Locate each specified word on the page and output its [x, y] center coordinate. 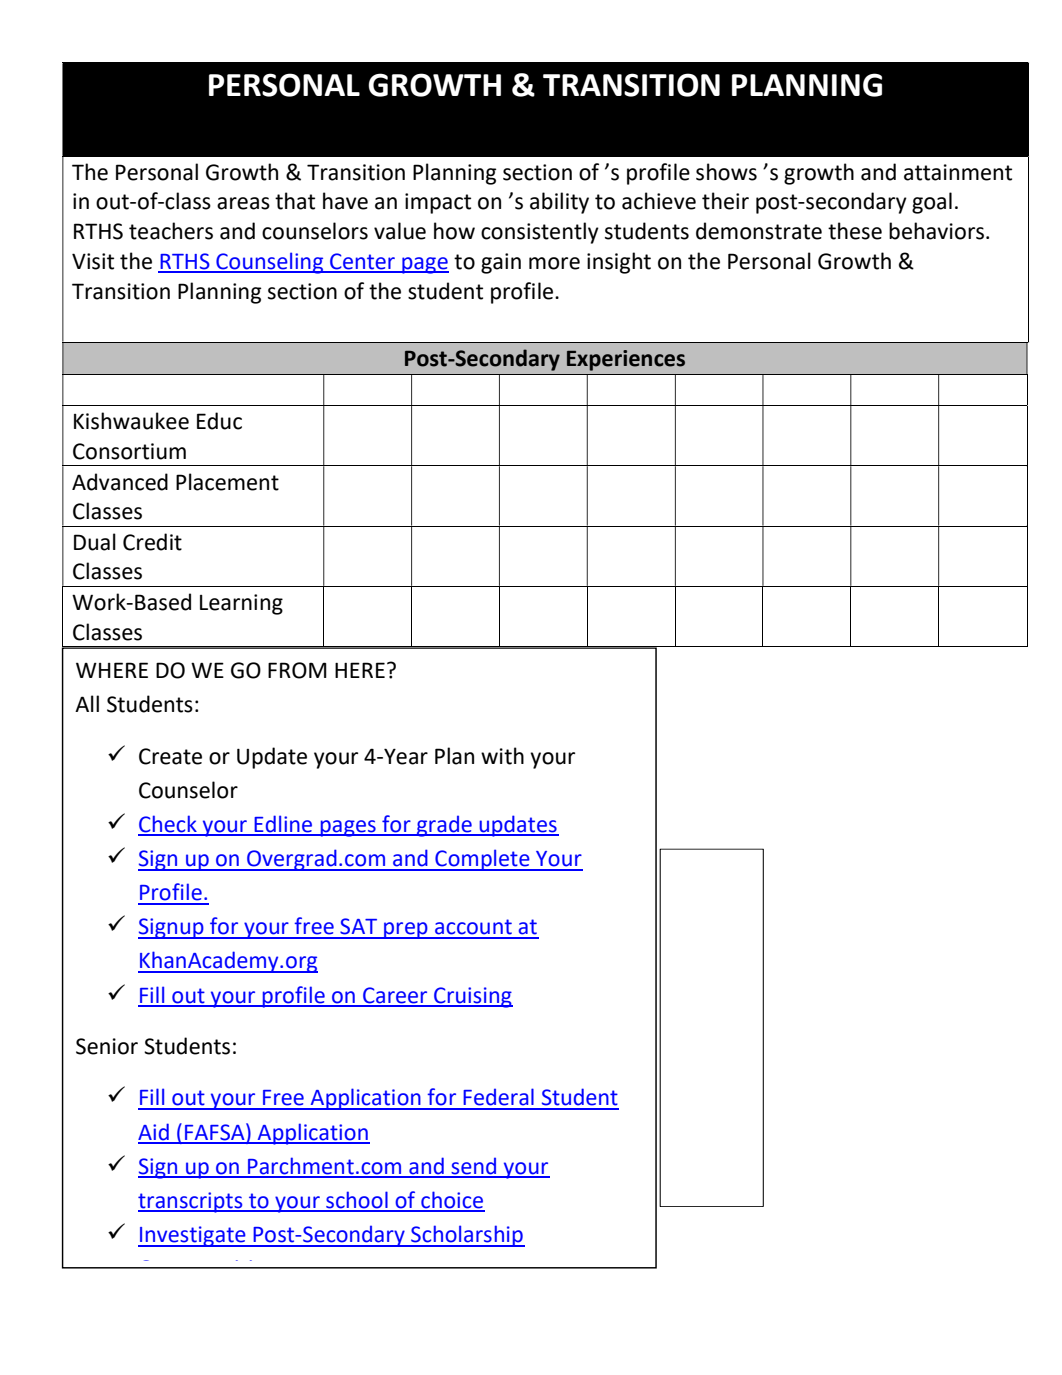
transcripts [191, 1202]
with [502, 756]
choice [452, 1201]
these [855, 231]
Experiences [626, 360]
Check [168, 825]
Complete [482, 860]
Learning [241, 604]
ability [559, 203]
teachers [171, 231]
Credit [152, 542]
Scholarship [467, 1236]
